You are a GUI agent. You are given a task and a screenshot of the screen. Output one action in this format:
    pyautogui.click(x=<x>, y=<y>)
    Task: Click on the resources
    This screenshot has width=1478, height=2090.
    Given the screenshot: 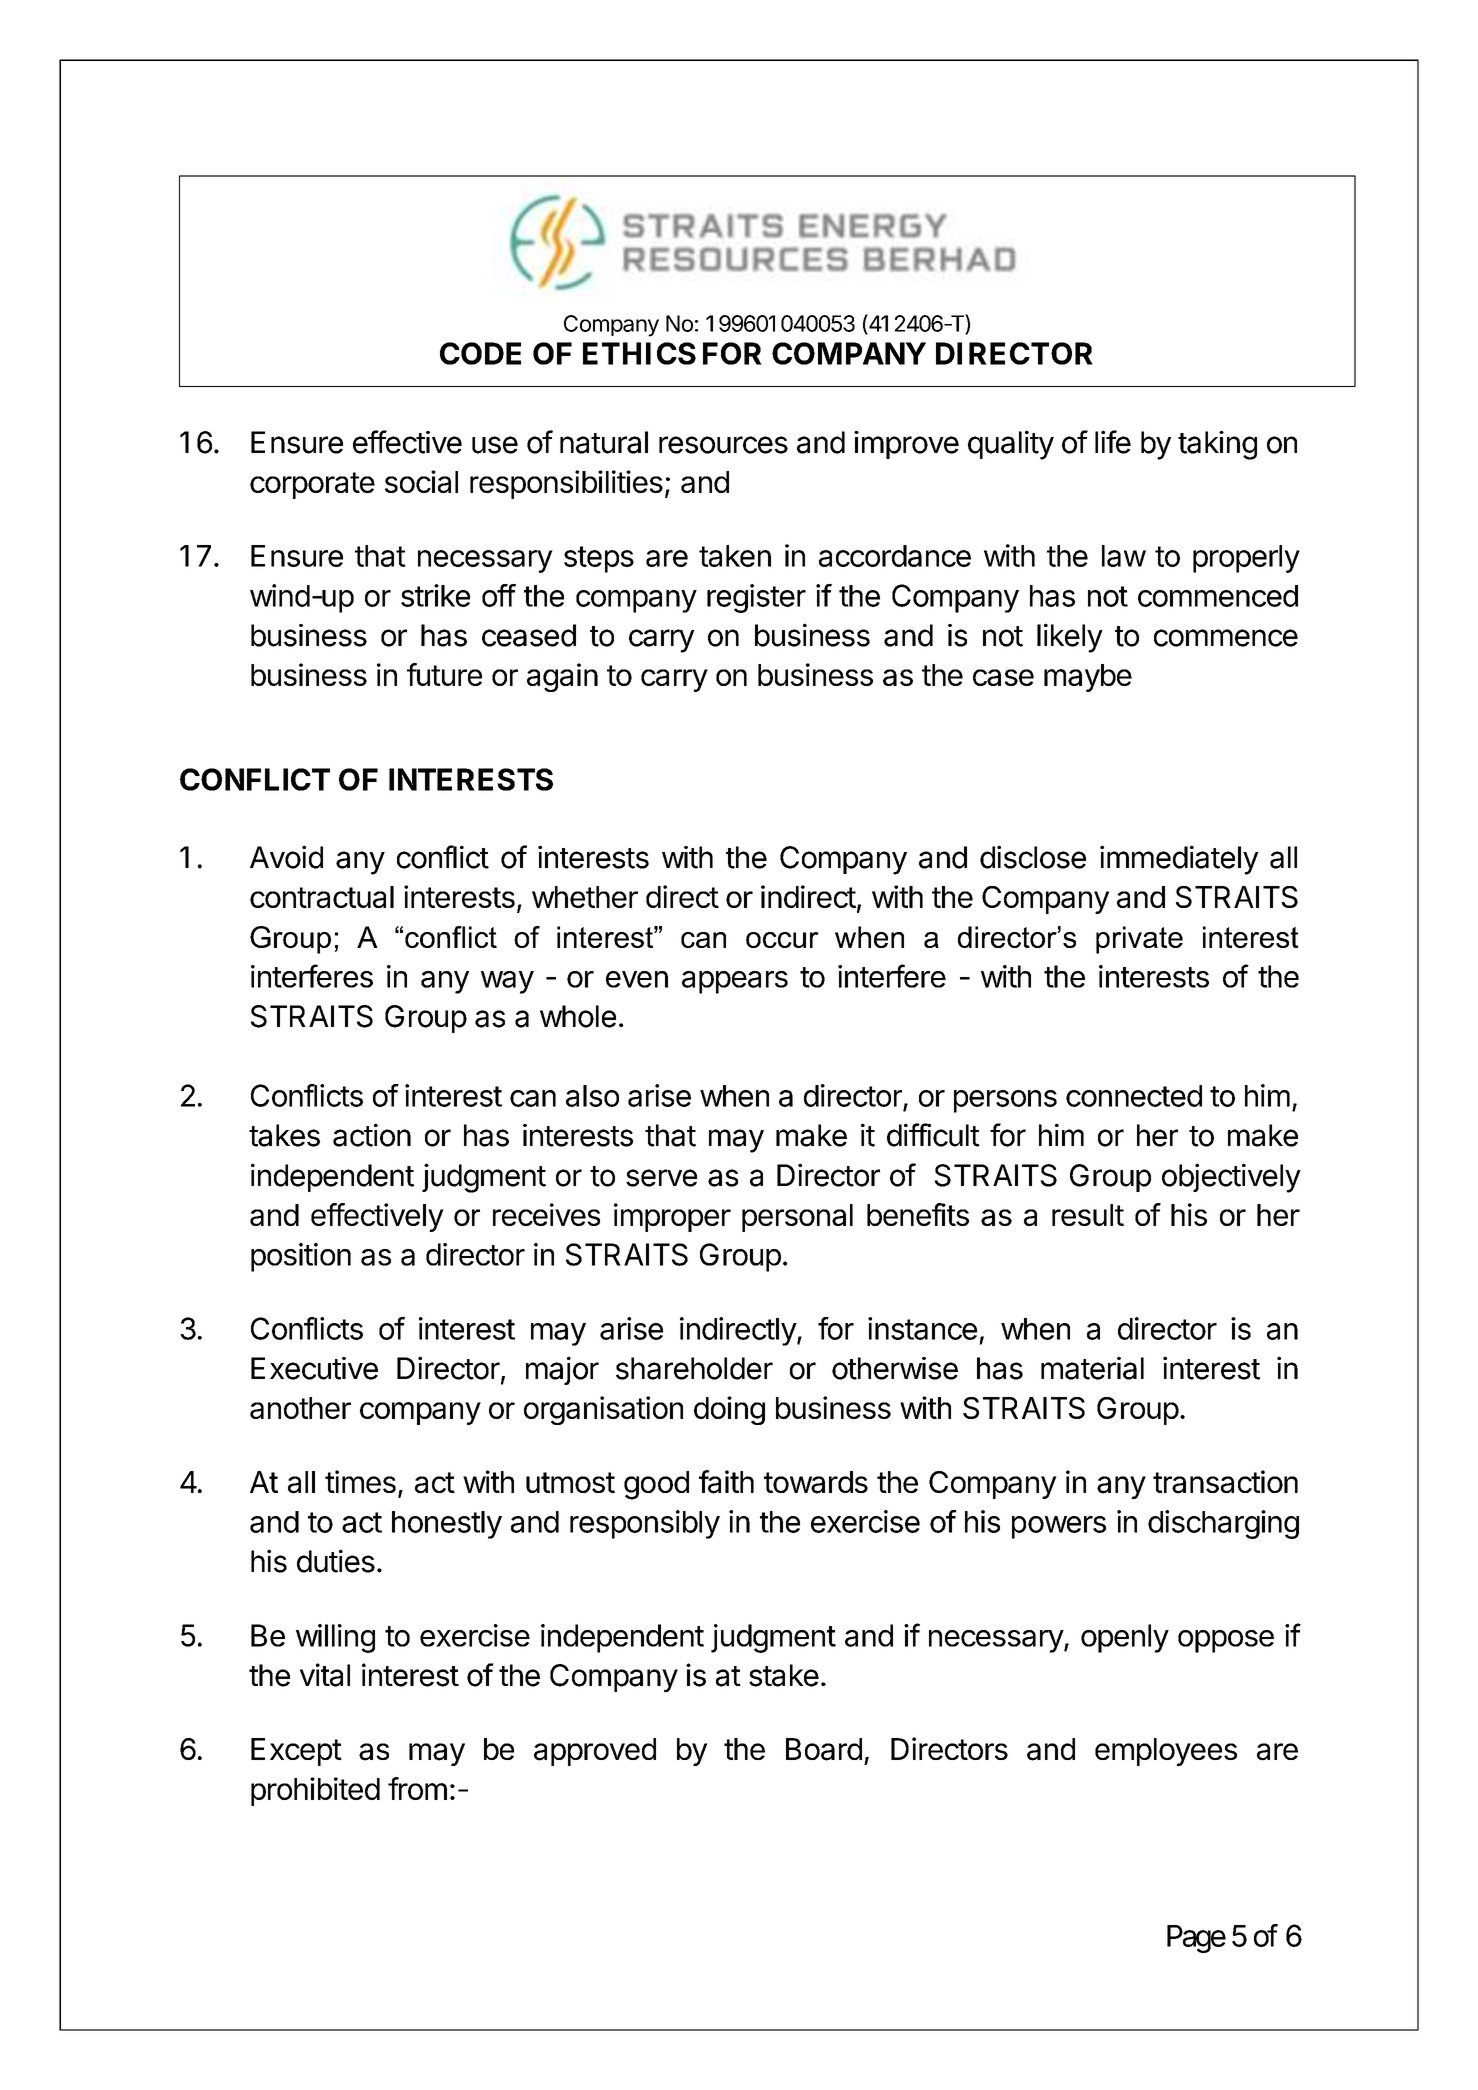 What is the action you would take?
    pyautogui.click(x=723, y=445)
